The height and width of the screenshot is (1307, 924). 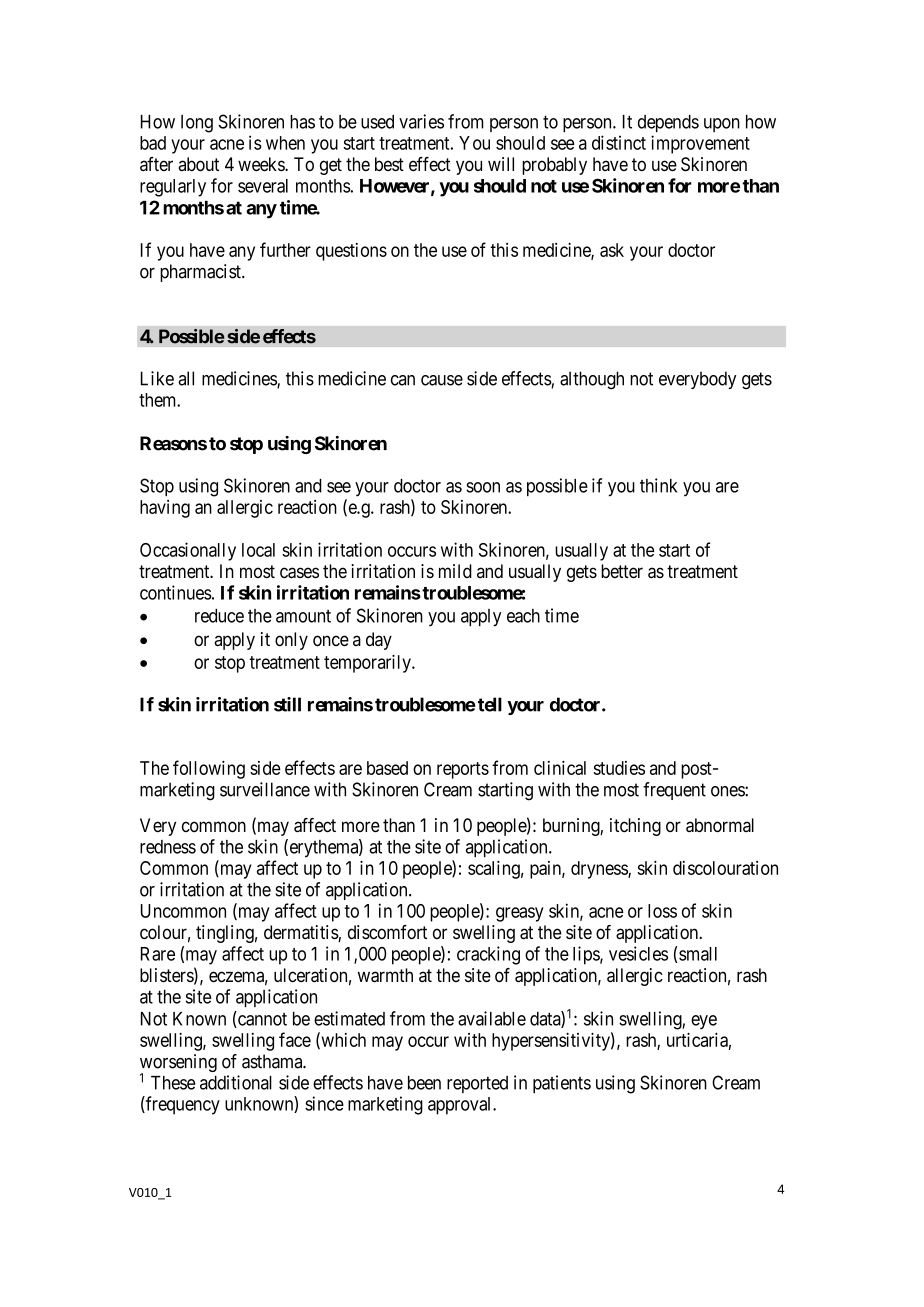 What do you see at coordinates (622, 571) in the screenshot?
I see `better` at bounding box center [622, 571].
